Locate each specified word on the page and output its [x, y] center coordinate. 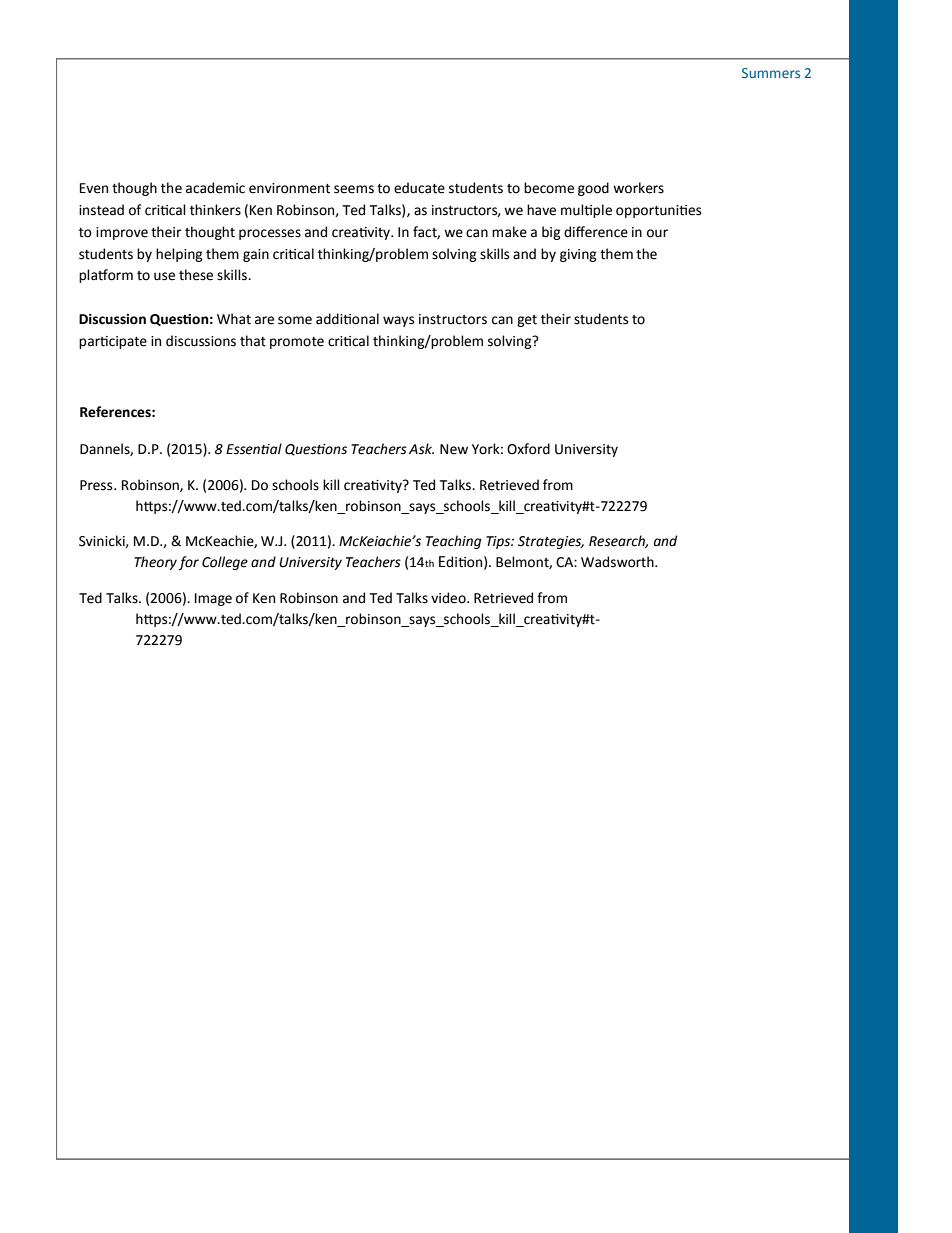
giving [578, 255]
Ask [421, 449]
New [454, 449]
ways [398, 321]
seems [354, 189]
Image [213, 599]
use [164, 276]
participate [113, 342]
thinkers [215, 210]
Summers [771, 73]
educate [419, 188]
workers [638, 188]
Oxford [528, 449]
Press [97, 485]
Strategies [551, 542]
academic [215, 188]
